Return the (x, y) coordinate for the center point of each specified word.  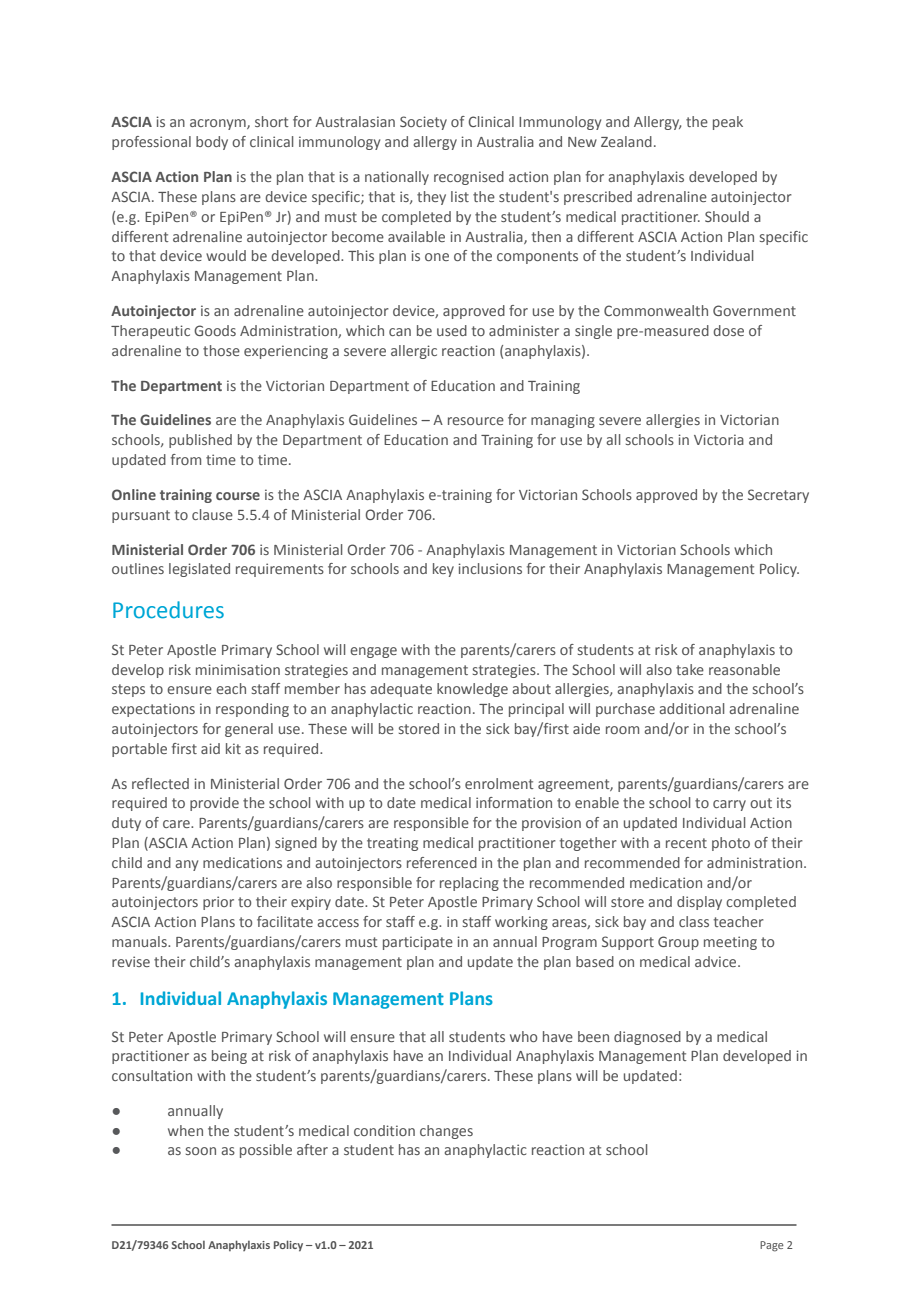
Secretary (778, 496)
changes (446, 1132)
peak (728, 123)
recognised (469, 178)
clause (212, 514)
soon (201, 1151)
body (212, 143)
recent (686, 843)
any (186, 865)
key (443, 570)
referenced (442, 862)
